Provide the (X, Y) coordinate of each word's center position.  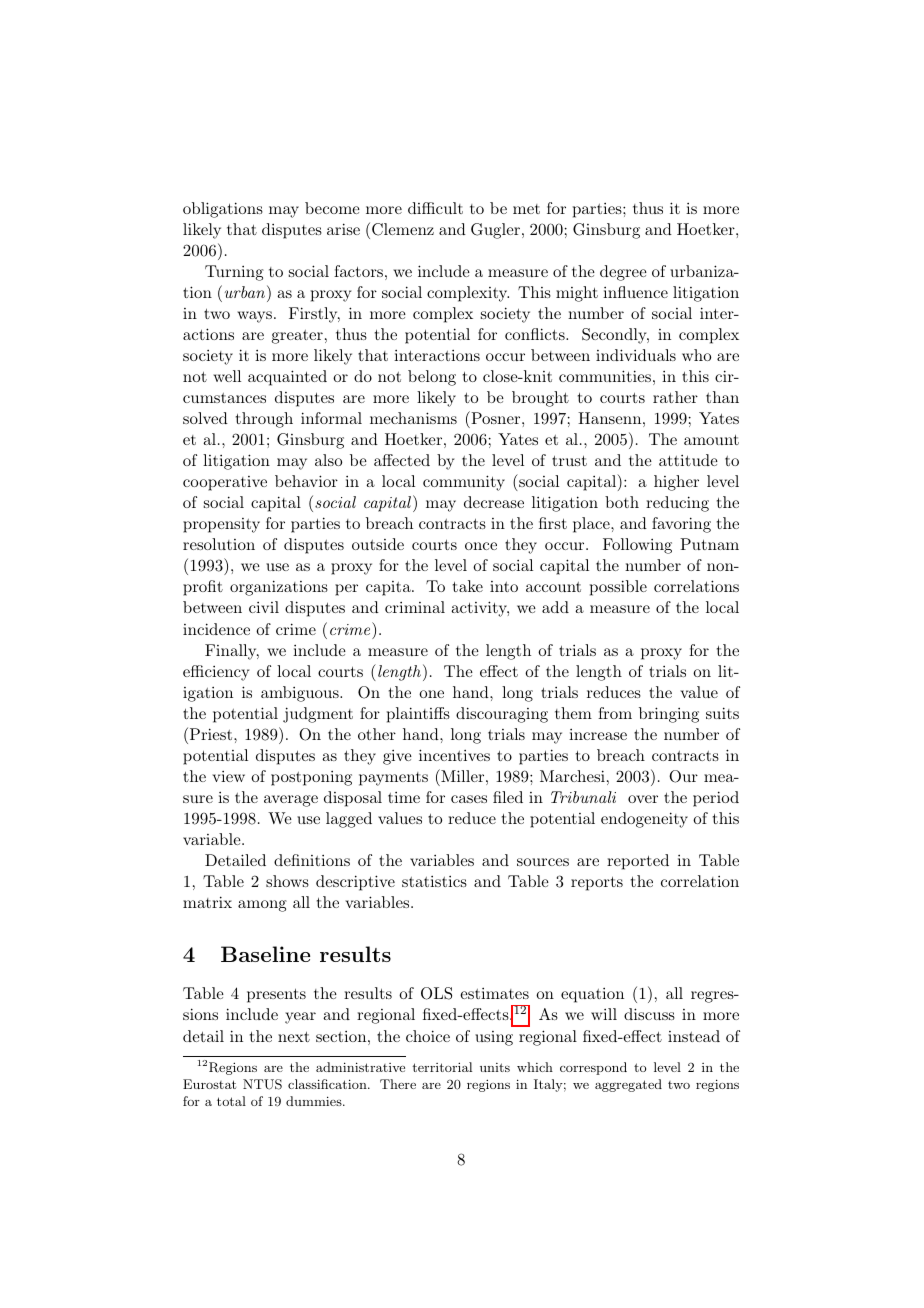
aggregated (628, 1085)
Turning (234, 273)
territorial (442, 1067)
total (231, 1101)
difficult (435, 208)
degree (623, 273)
